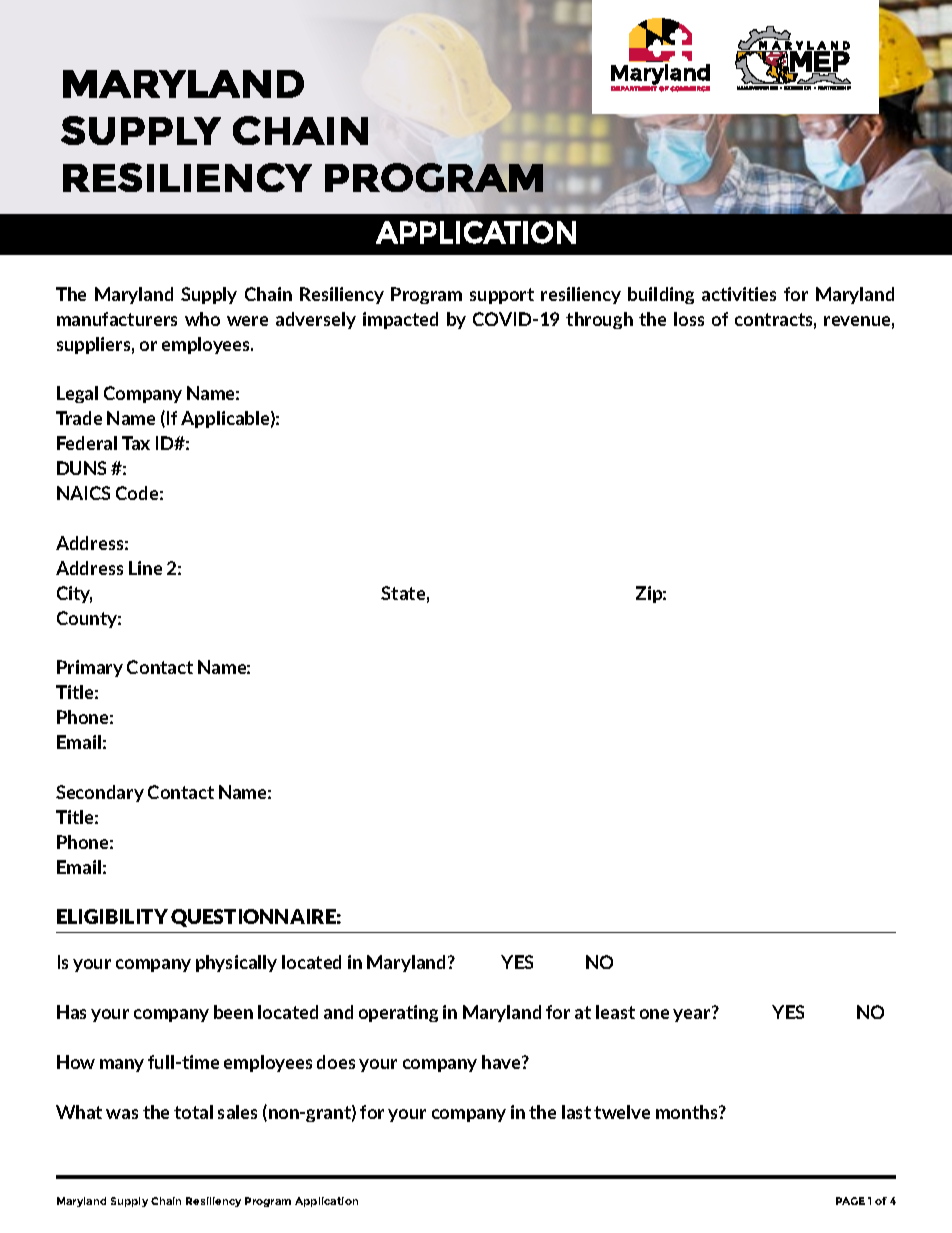 The image size is (952, 1233). Describe the element at coordinates (689, 319) in the image. I see `loss` at that location.
